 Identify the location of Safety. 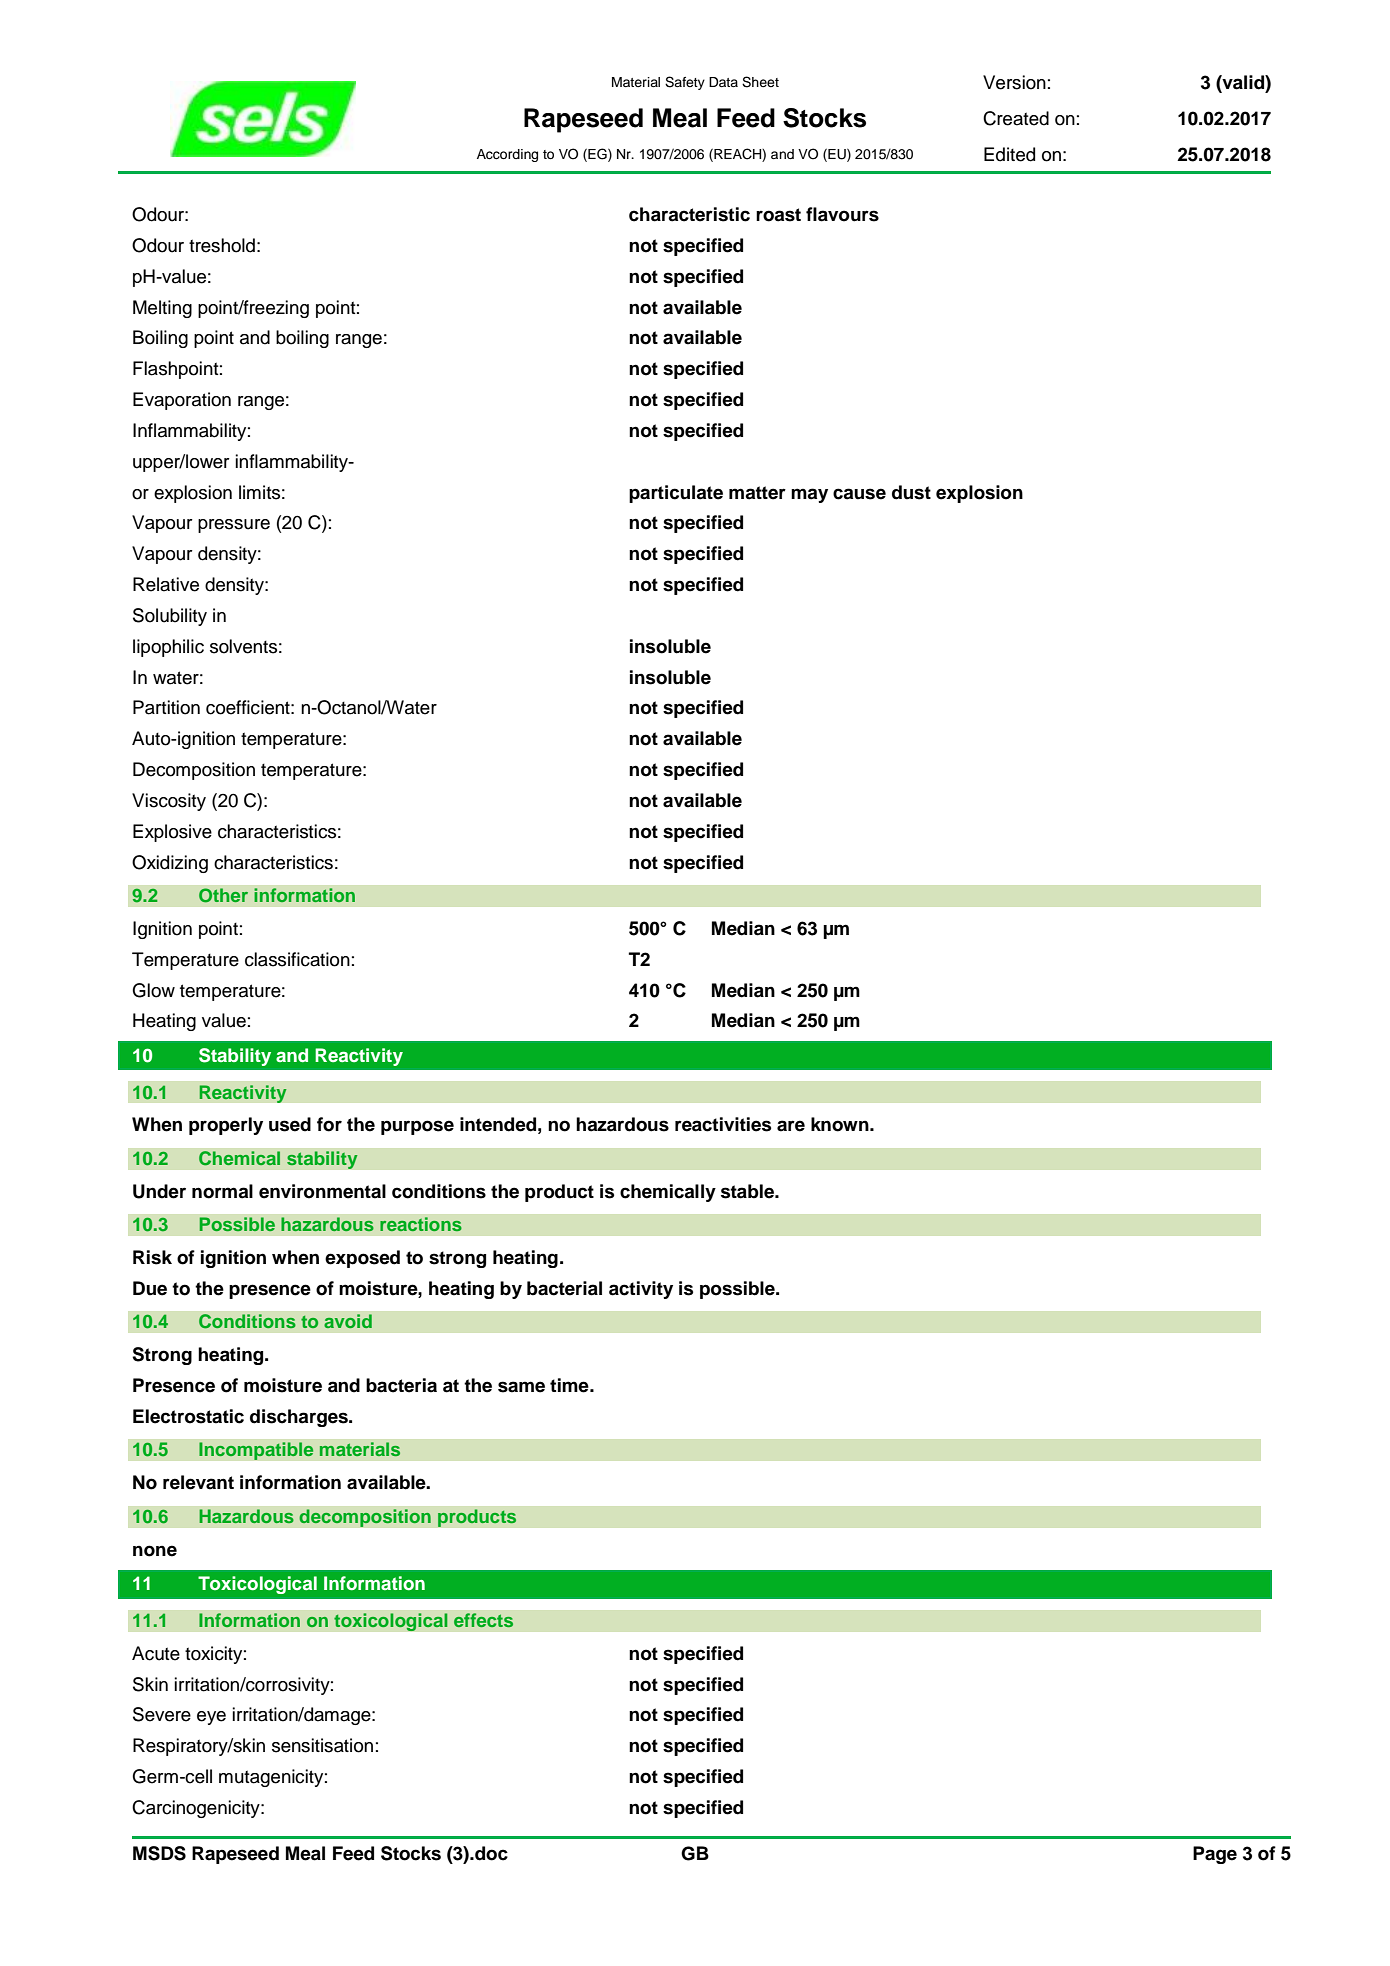
(685, 83).
